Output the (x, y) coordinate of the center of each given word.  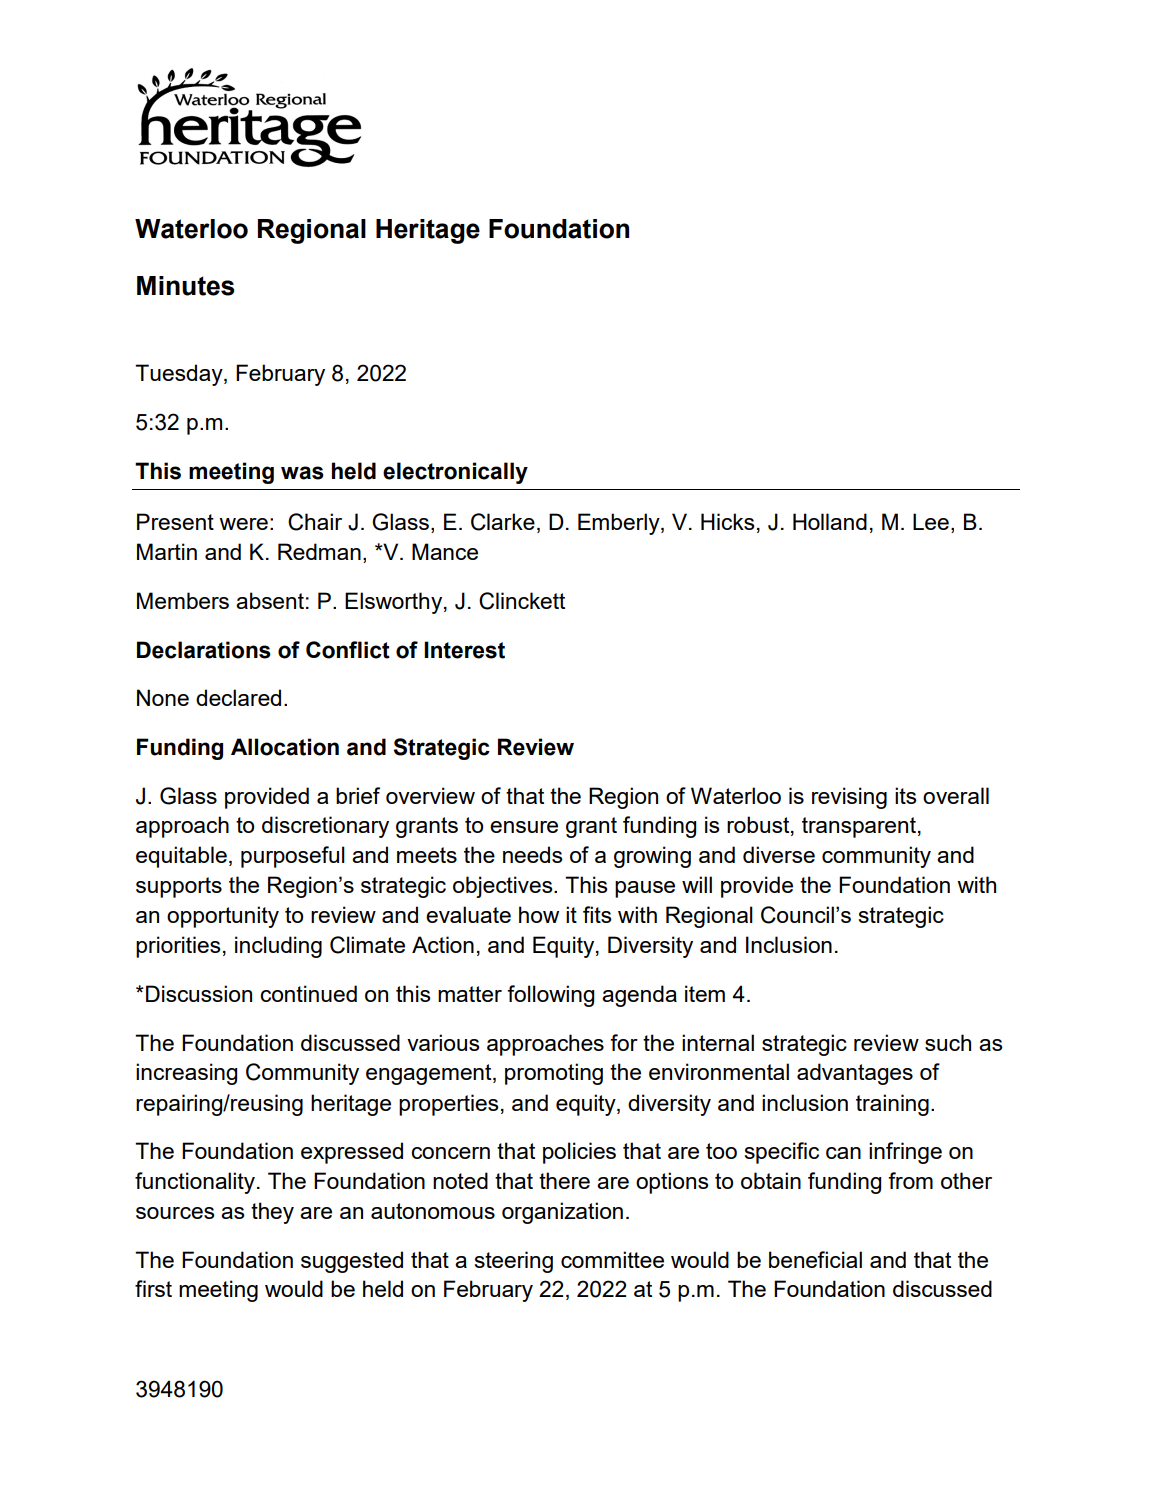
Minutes (186, 286)
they (272, 1213)
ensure (524, 827)
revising (849, 798)
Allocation (285, 747)
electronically (455, 473)
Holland (830, 521)
